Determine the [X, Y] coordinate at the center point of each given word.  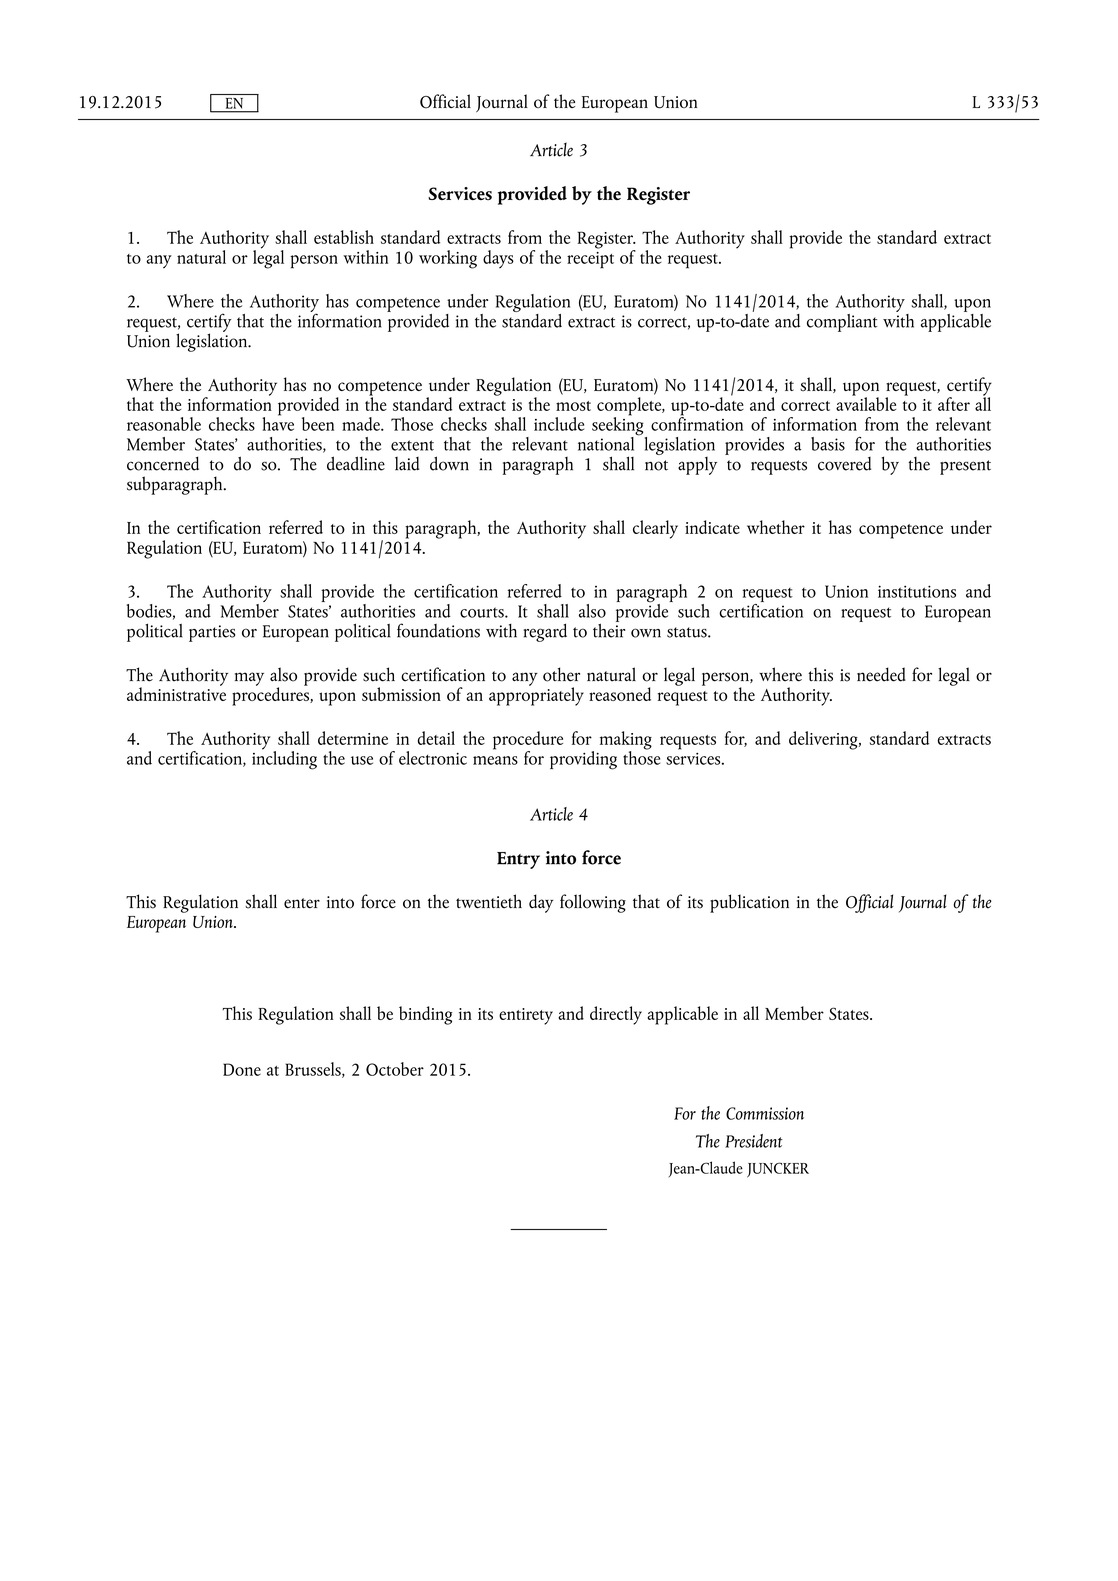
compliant [842, 323]
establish [344, 237]
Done [242, 1069]
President [754, 1141]
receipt [590, 260]
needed [881, 674]
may [249, 679]
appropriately [536, 695]
